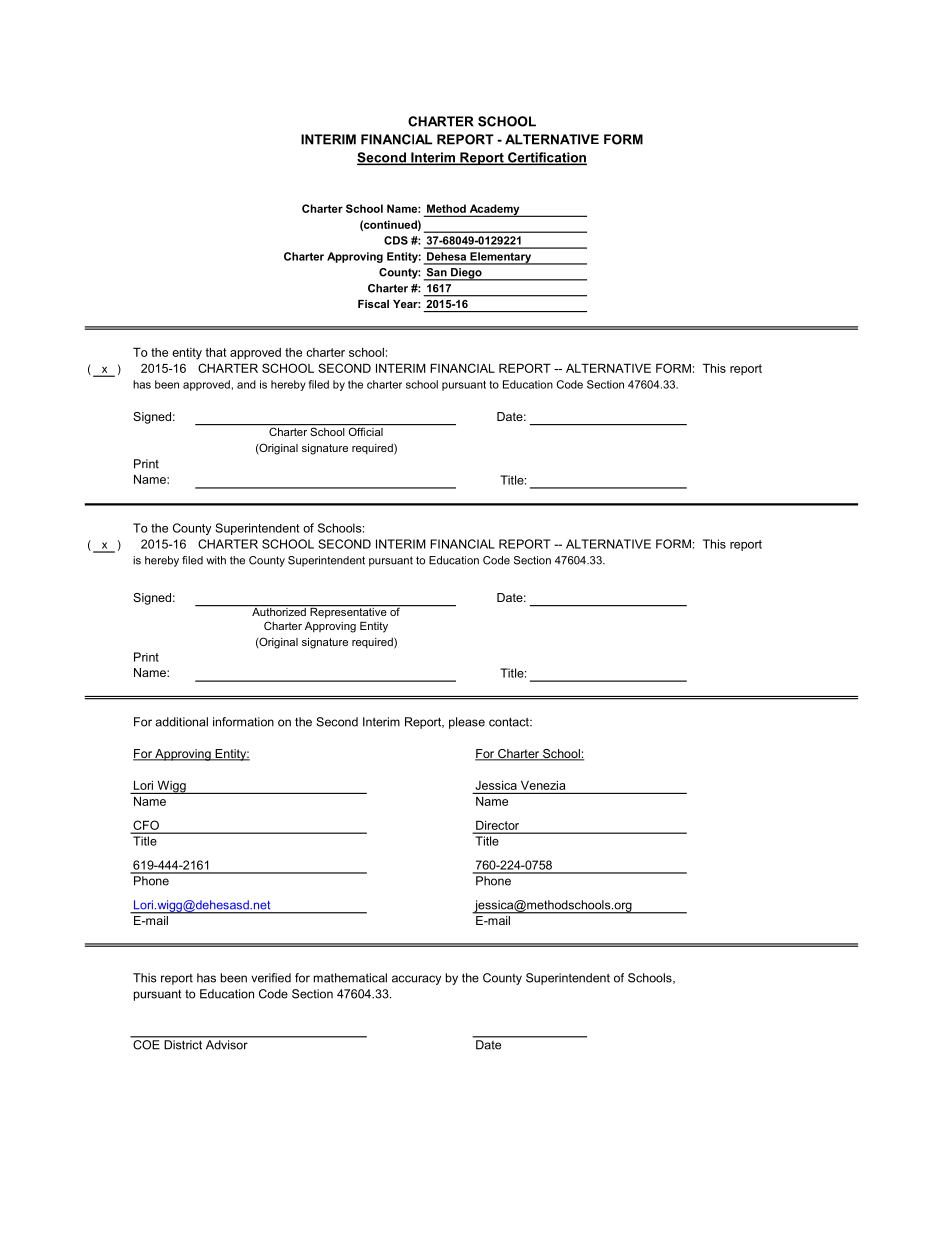  What do you see at coordinates (366, 431) in the page?
I see `Official` at bounding box center [366, 431].
